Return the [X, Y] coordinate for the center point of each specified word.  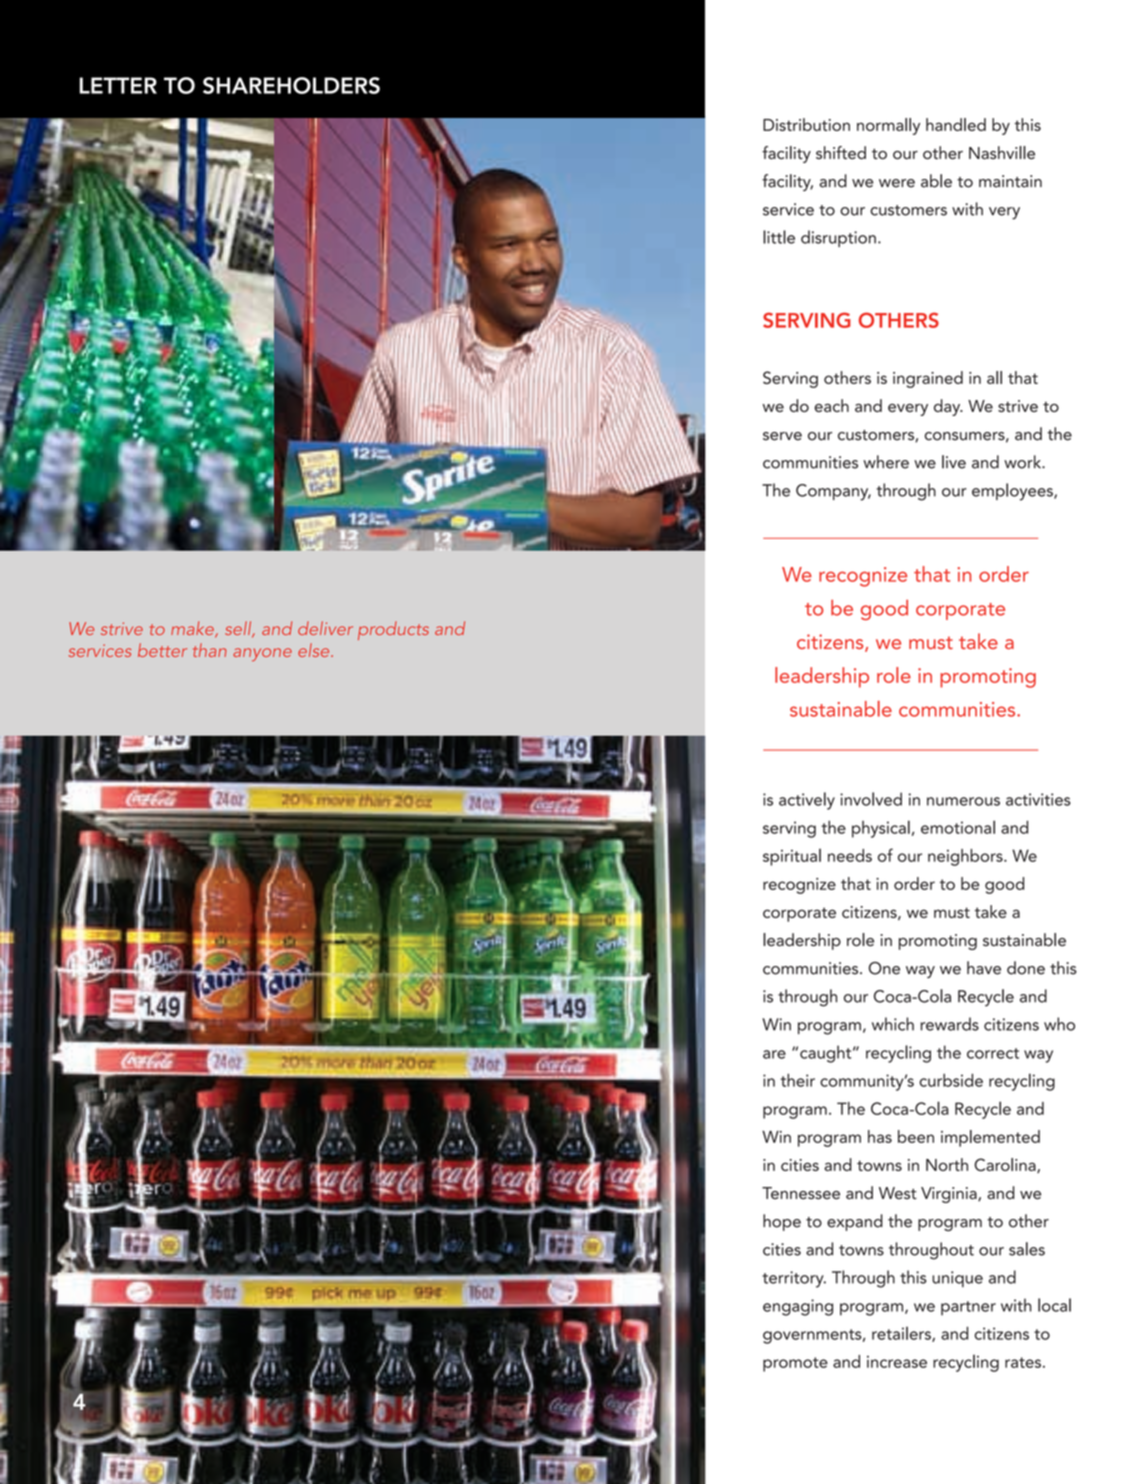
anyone [262, 654]
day [948, 407]
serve [782, 436]
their [797, 1080]
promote [795, 1364]
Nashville [1002, 153]
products [393, 630]
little [779, 237]
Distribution [806, 124]
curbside [951, 1080]
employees [1013, 492]
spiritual [792, 857]
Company [833, 492]
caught [827, 1054]
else [315, 650]
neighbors [966, 857]
